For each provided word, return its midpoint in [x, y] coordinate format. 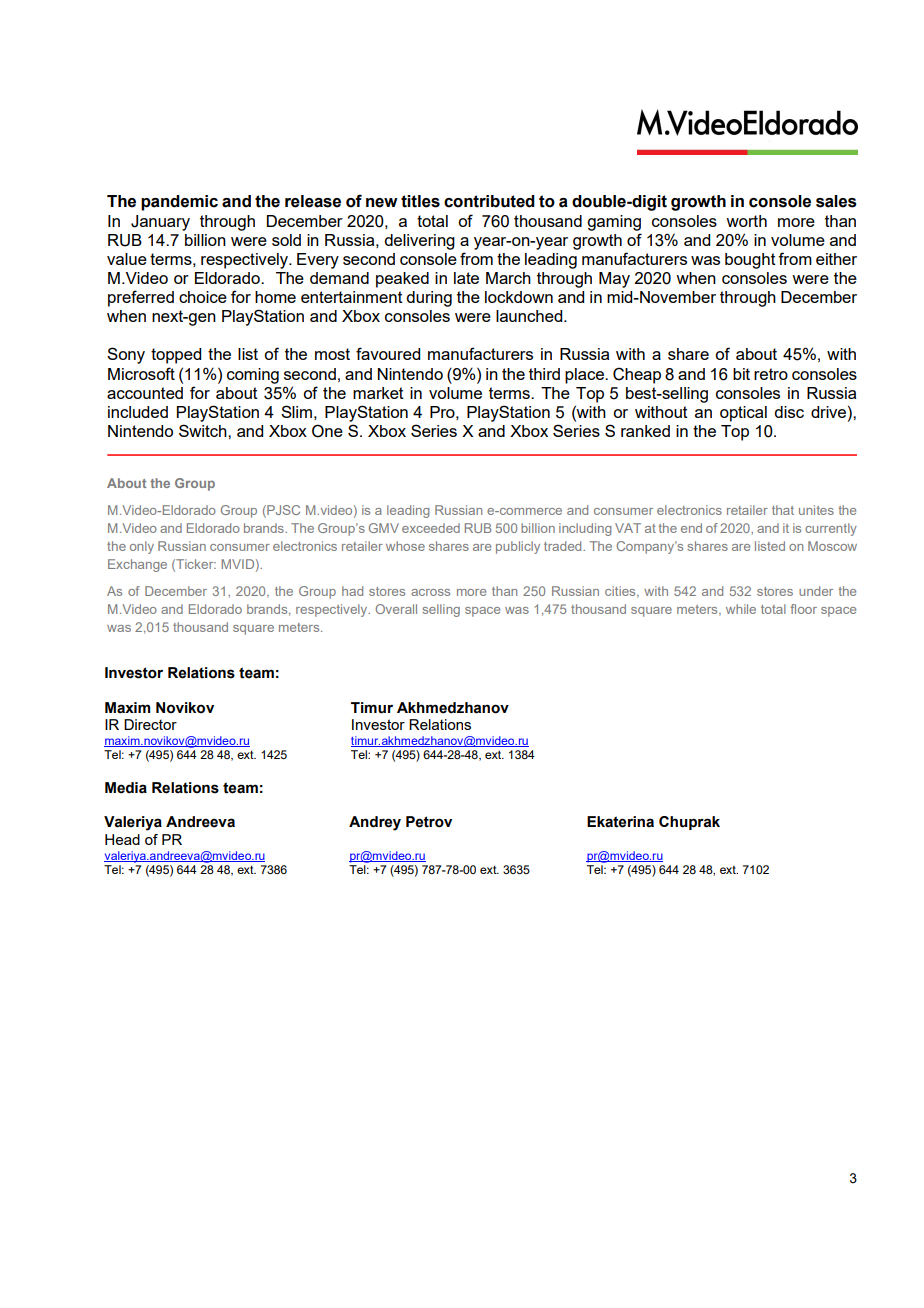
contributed [489, 201]
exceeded [431, 528]
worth [746, 221]
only [142, 547]
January [160, 223]
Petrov [429, 822]
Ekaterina [620, 822]
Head [122, 839]
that [783, 510]
